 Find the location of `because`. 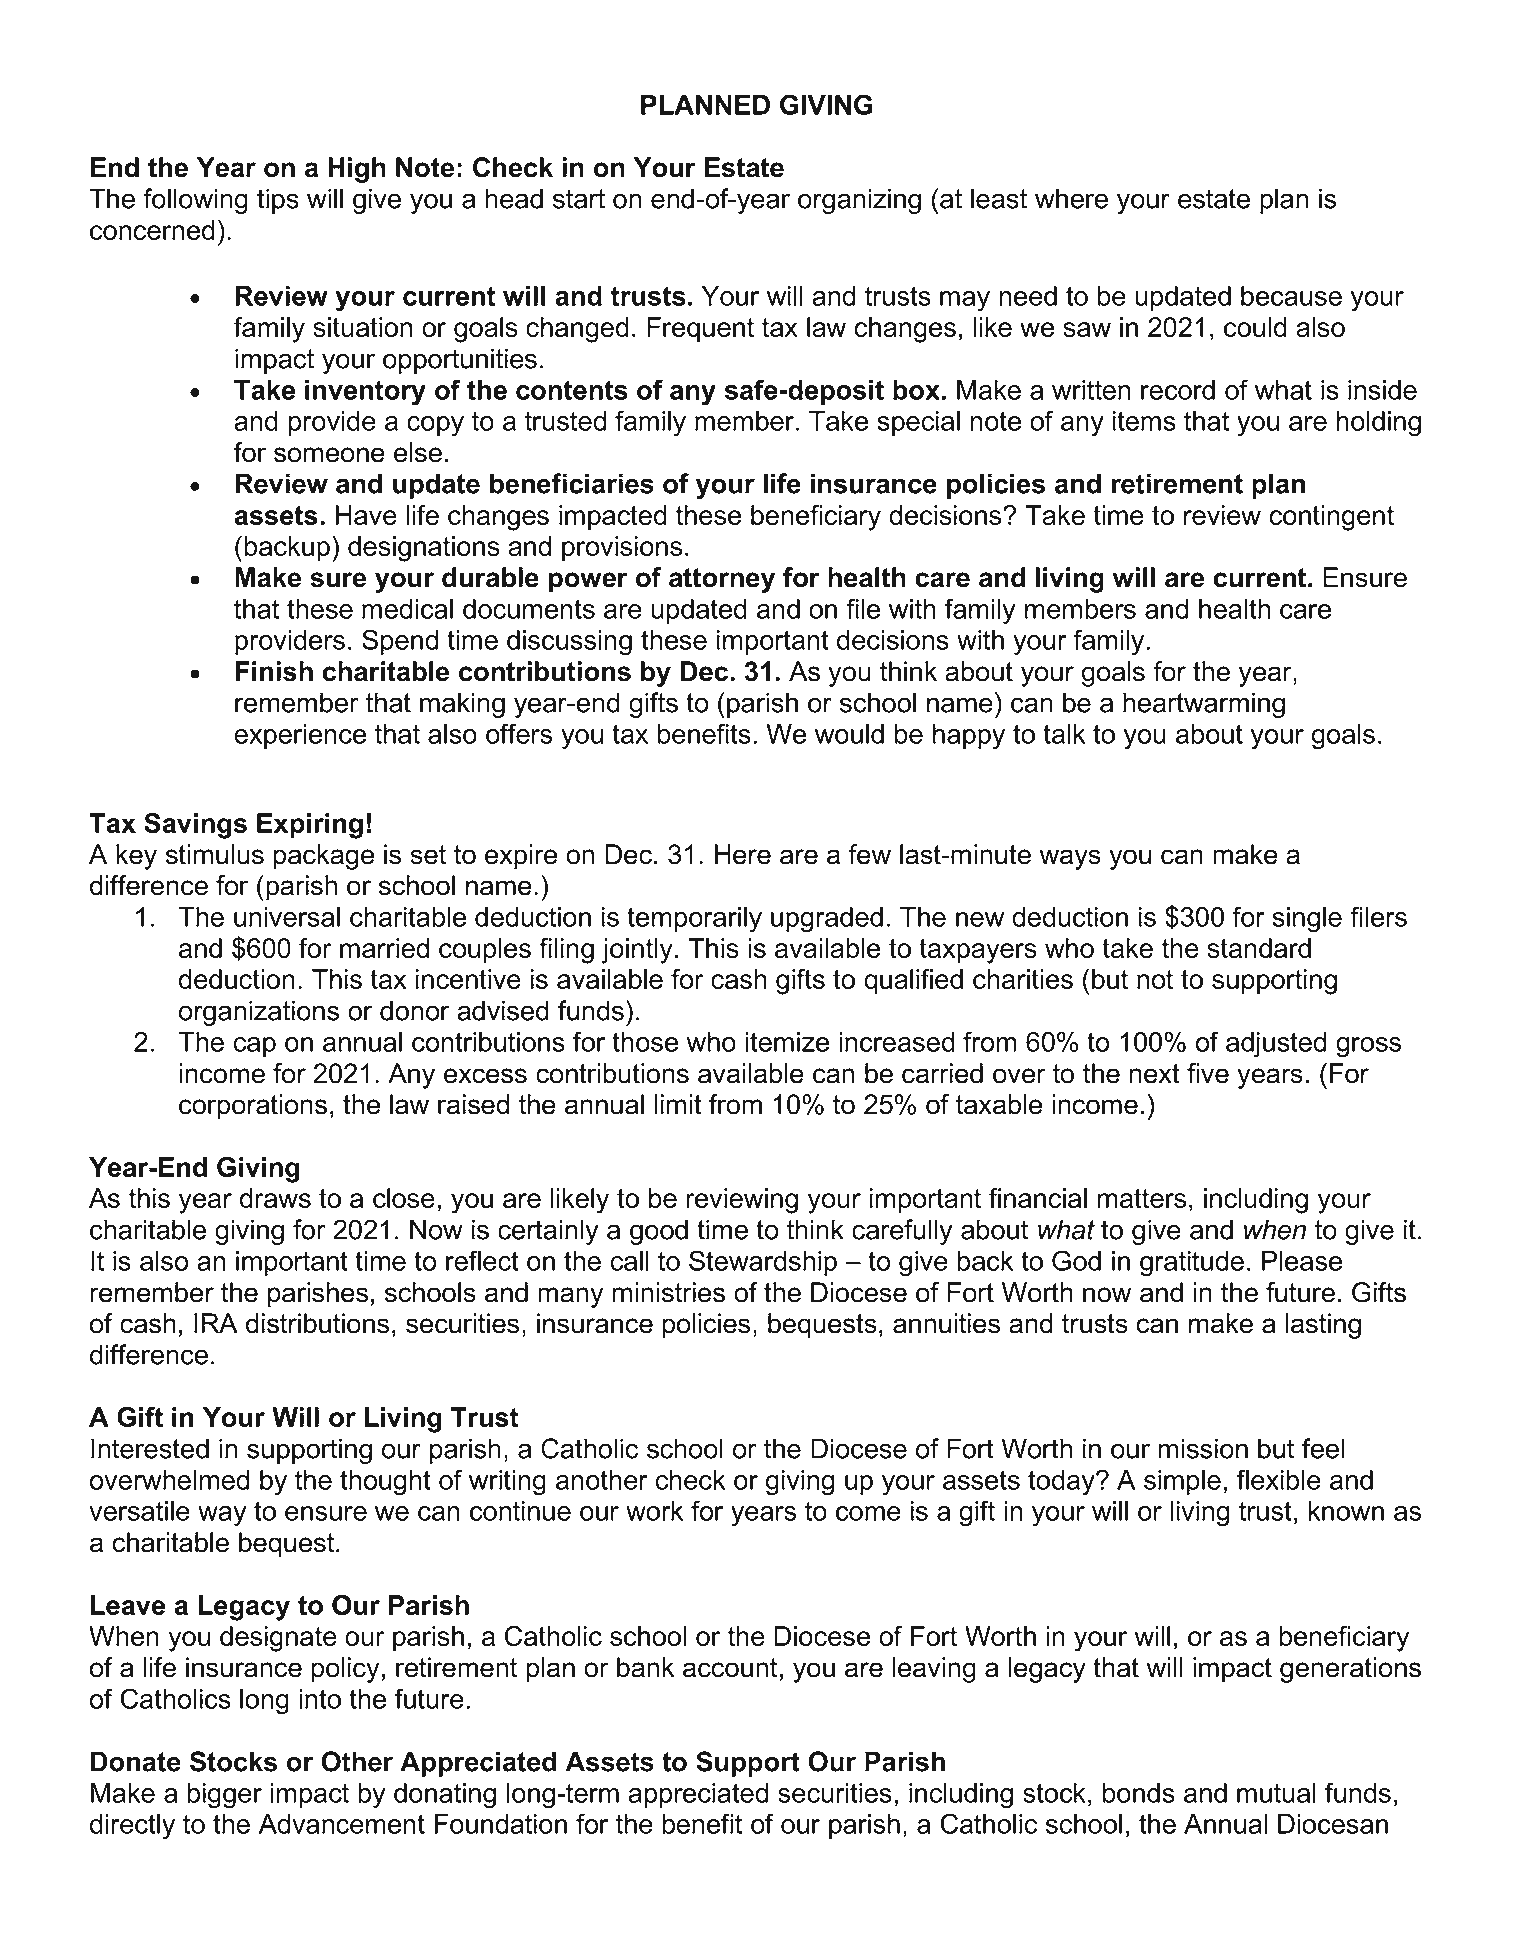

because is located at coordinates (1291, 296).
